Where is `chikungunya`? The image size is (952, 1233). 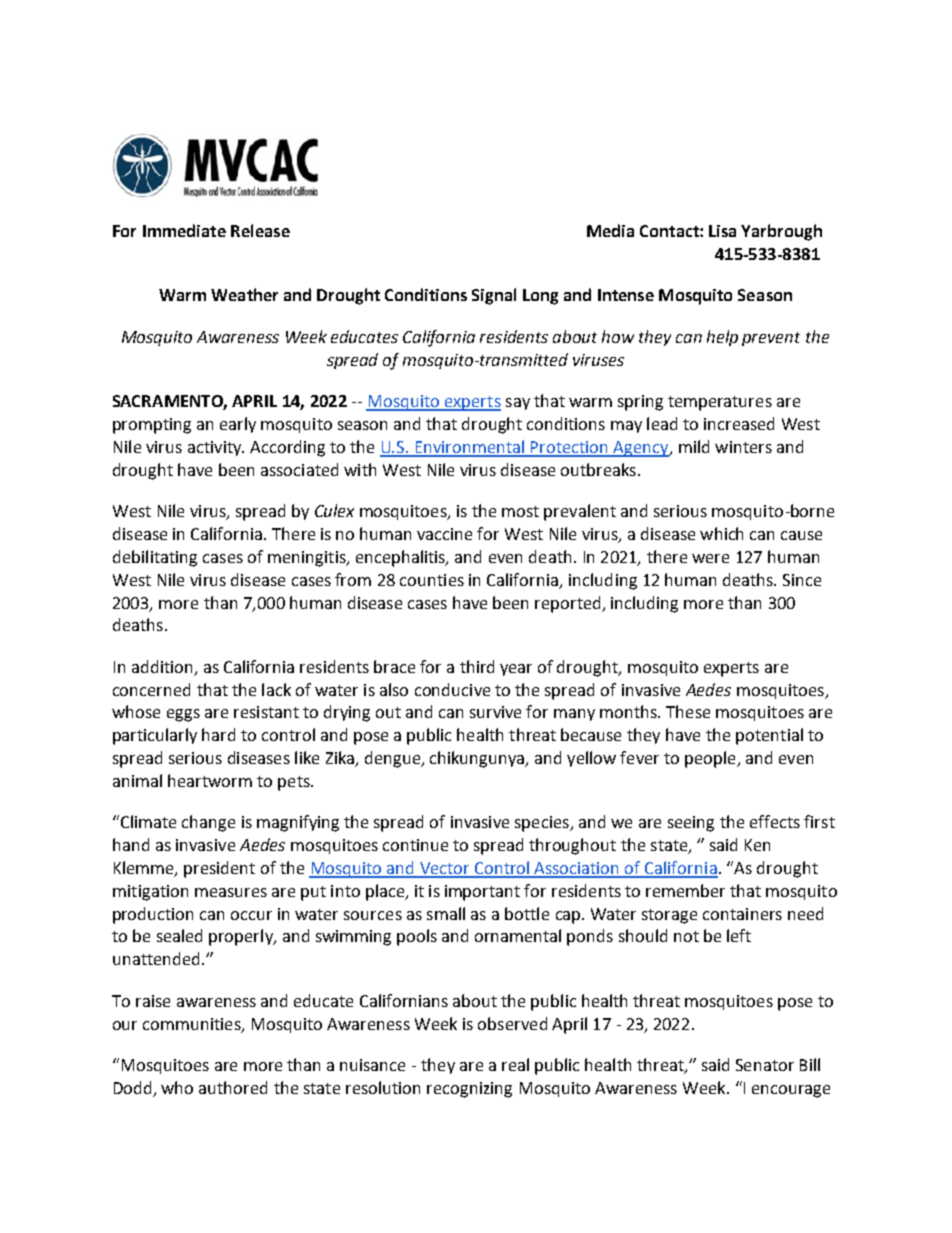 chikungunya is located at coordinates (478, 759).
